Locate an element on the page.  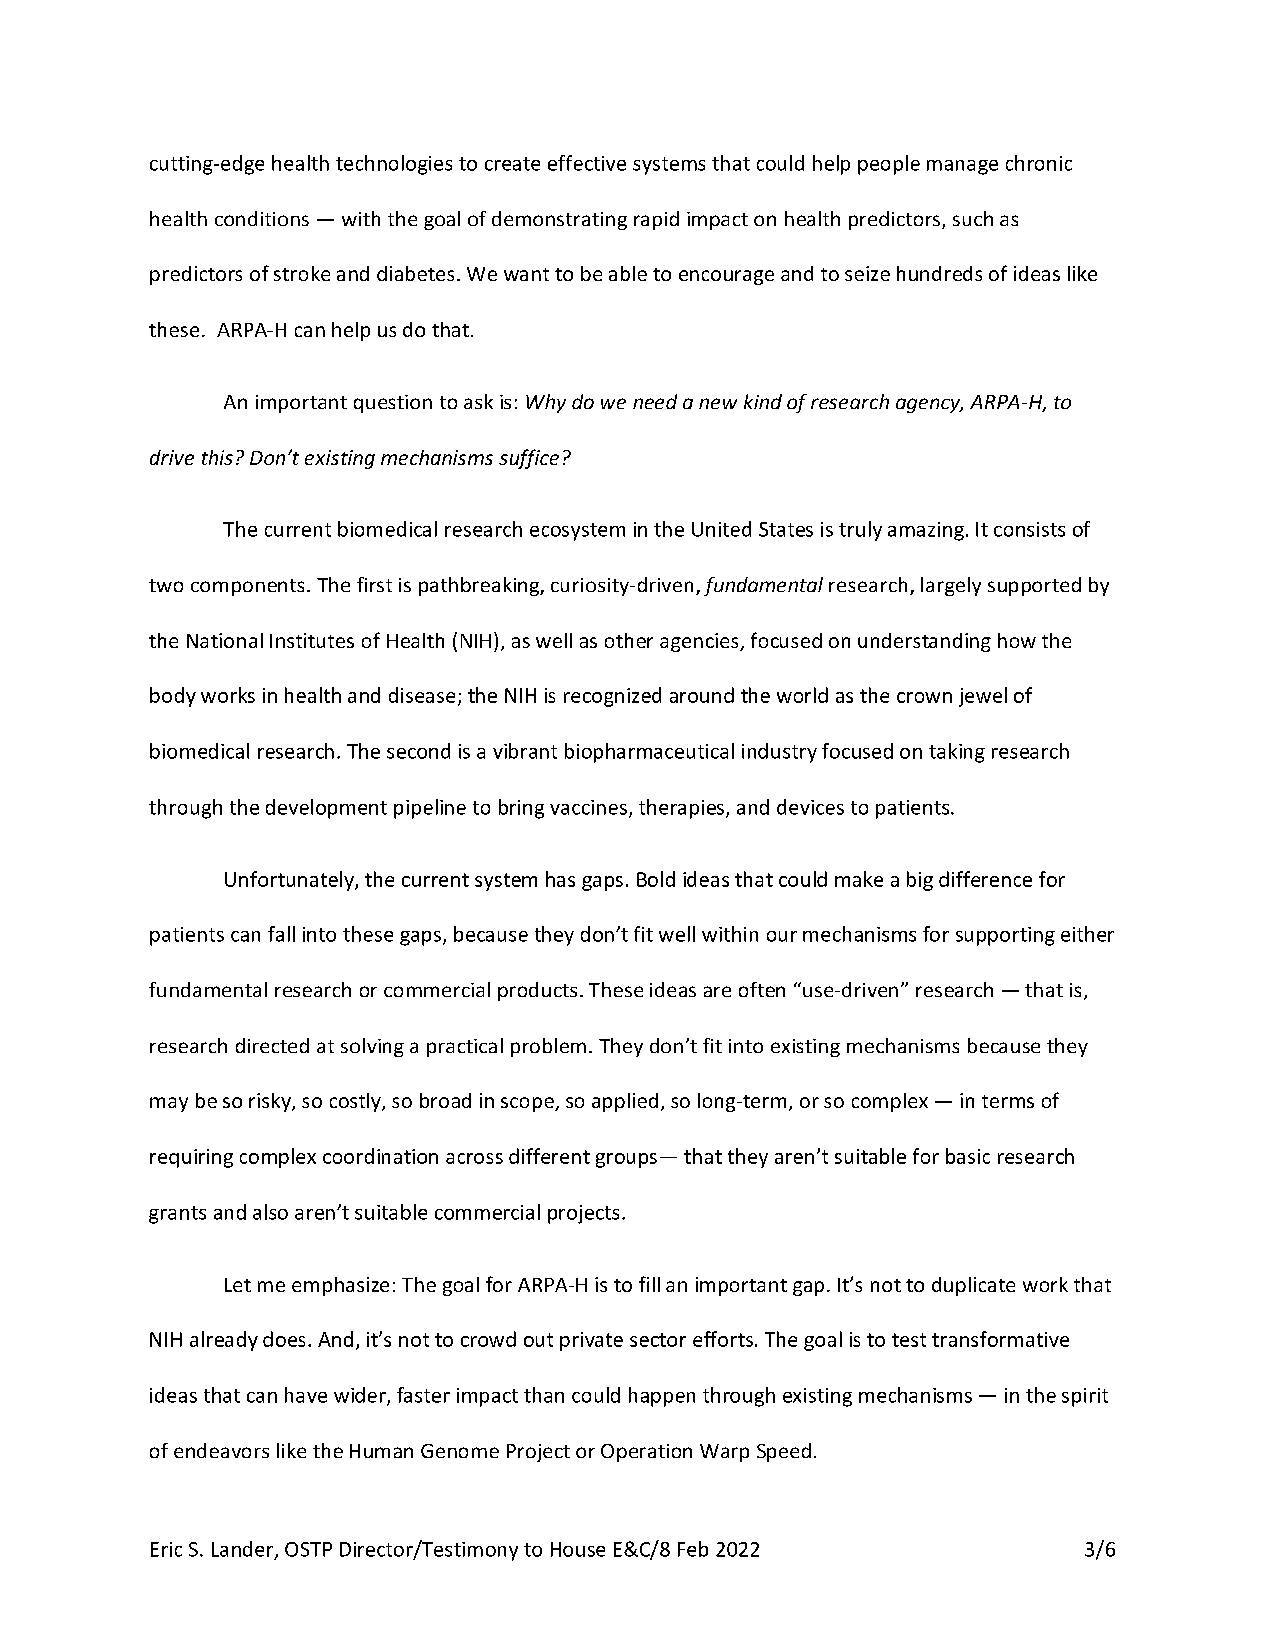
rapid is located at coordinates (656, 220).
